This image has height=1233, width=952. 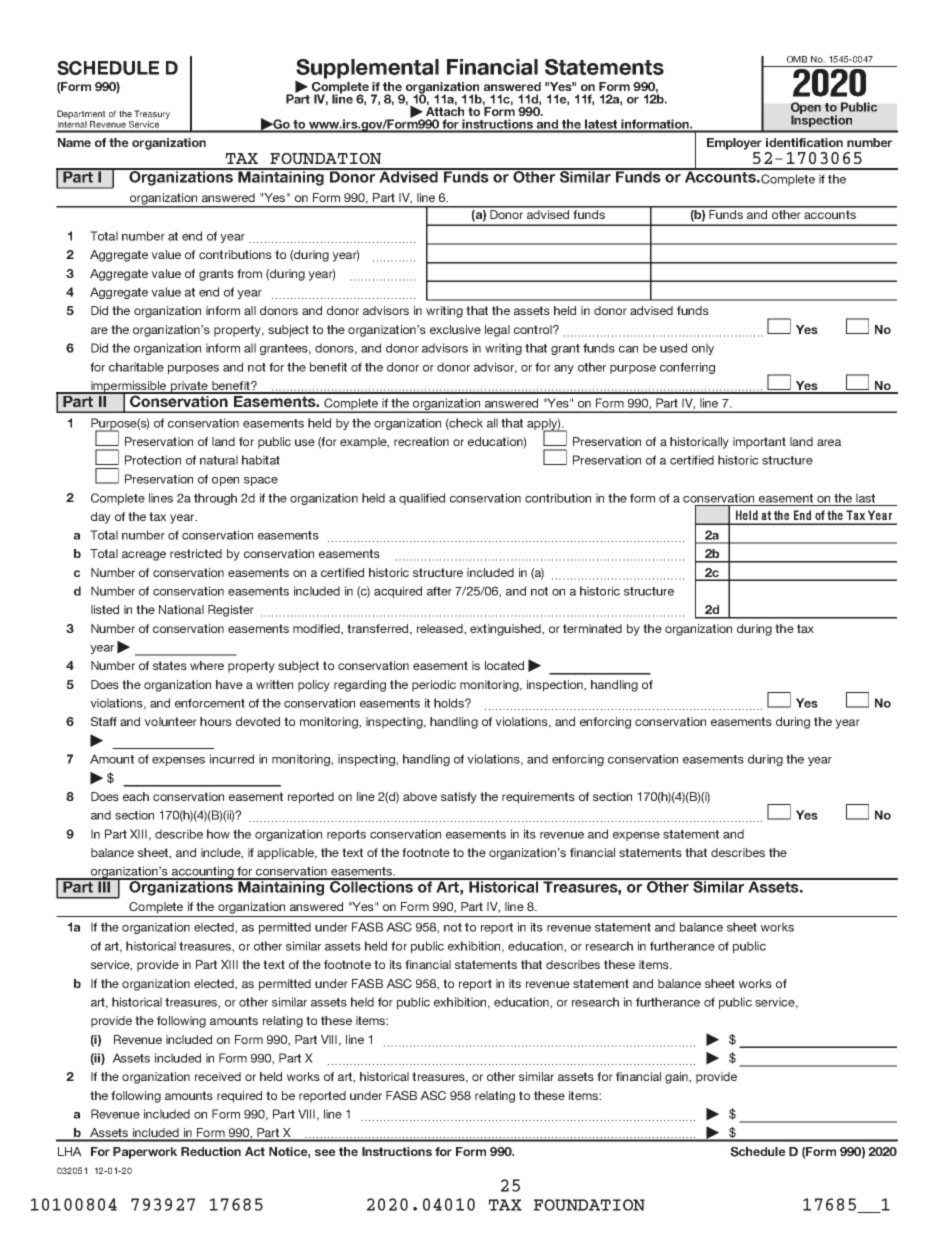 I want to click on satisfy, so click(x=459, y=798).
